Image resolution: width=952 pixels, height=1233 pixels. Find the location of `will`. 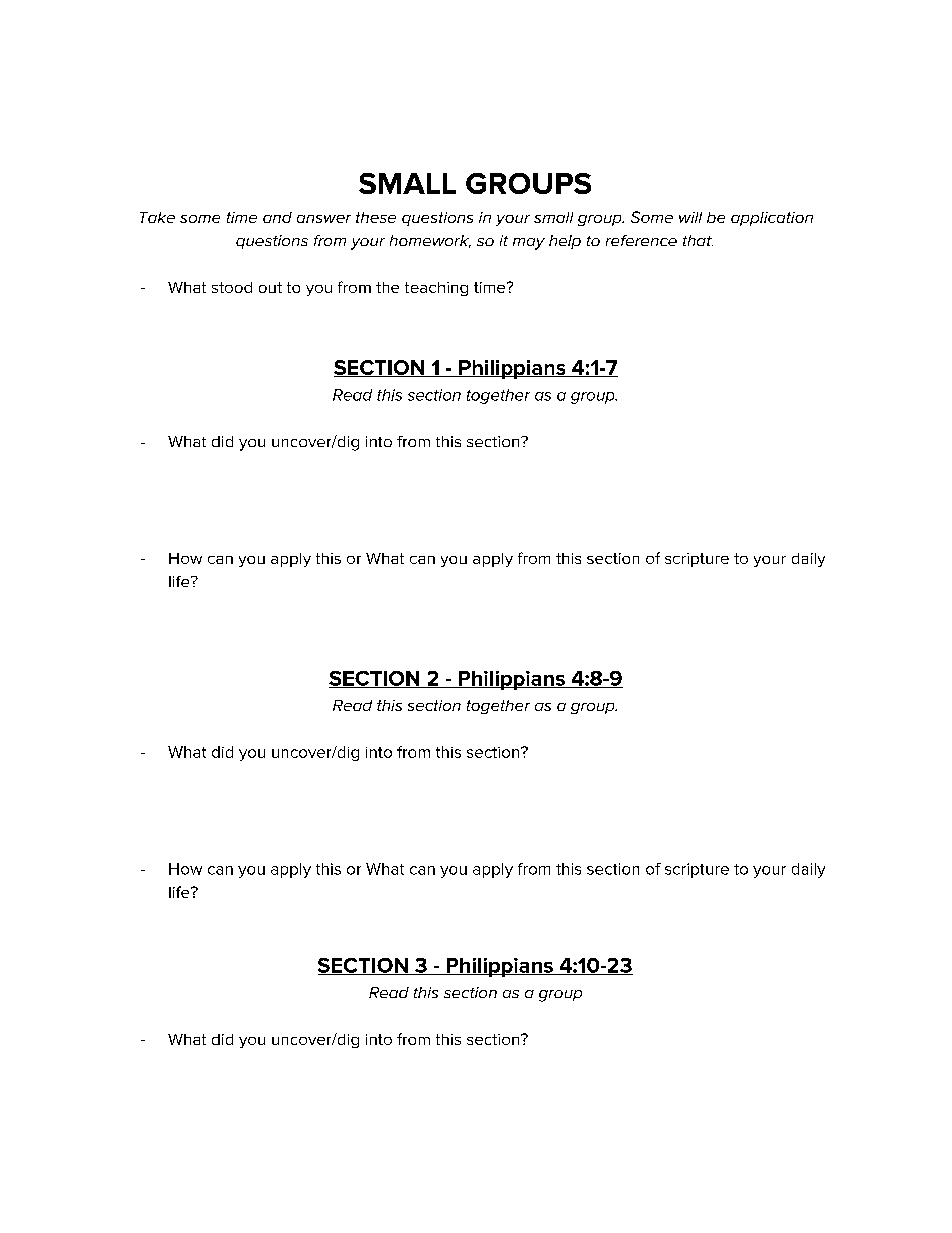

will is located at coordinates (690, 217).
